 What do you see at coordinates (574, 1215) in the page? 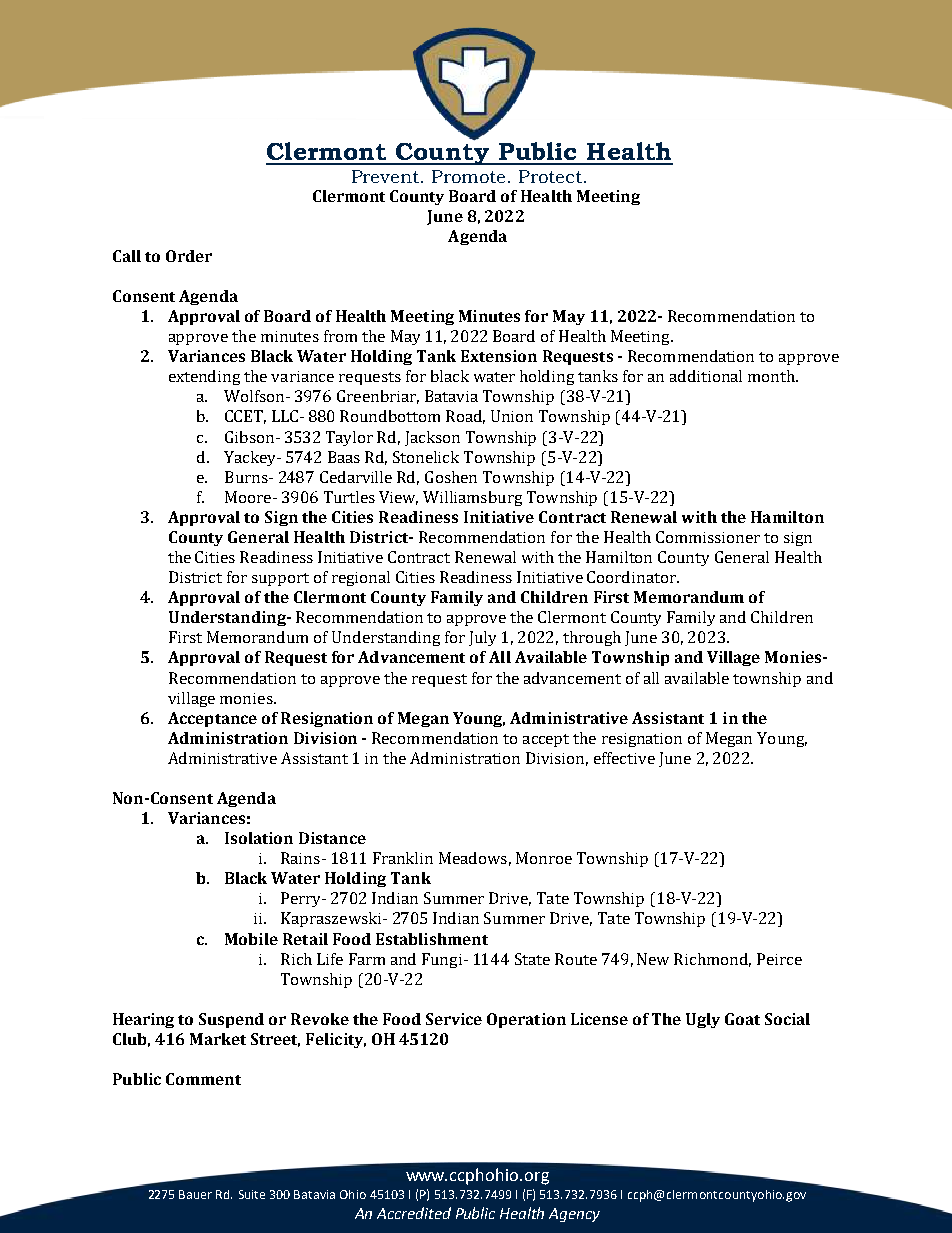
I see `Agency` at bounding box center [574, 1215].
